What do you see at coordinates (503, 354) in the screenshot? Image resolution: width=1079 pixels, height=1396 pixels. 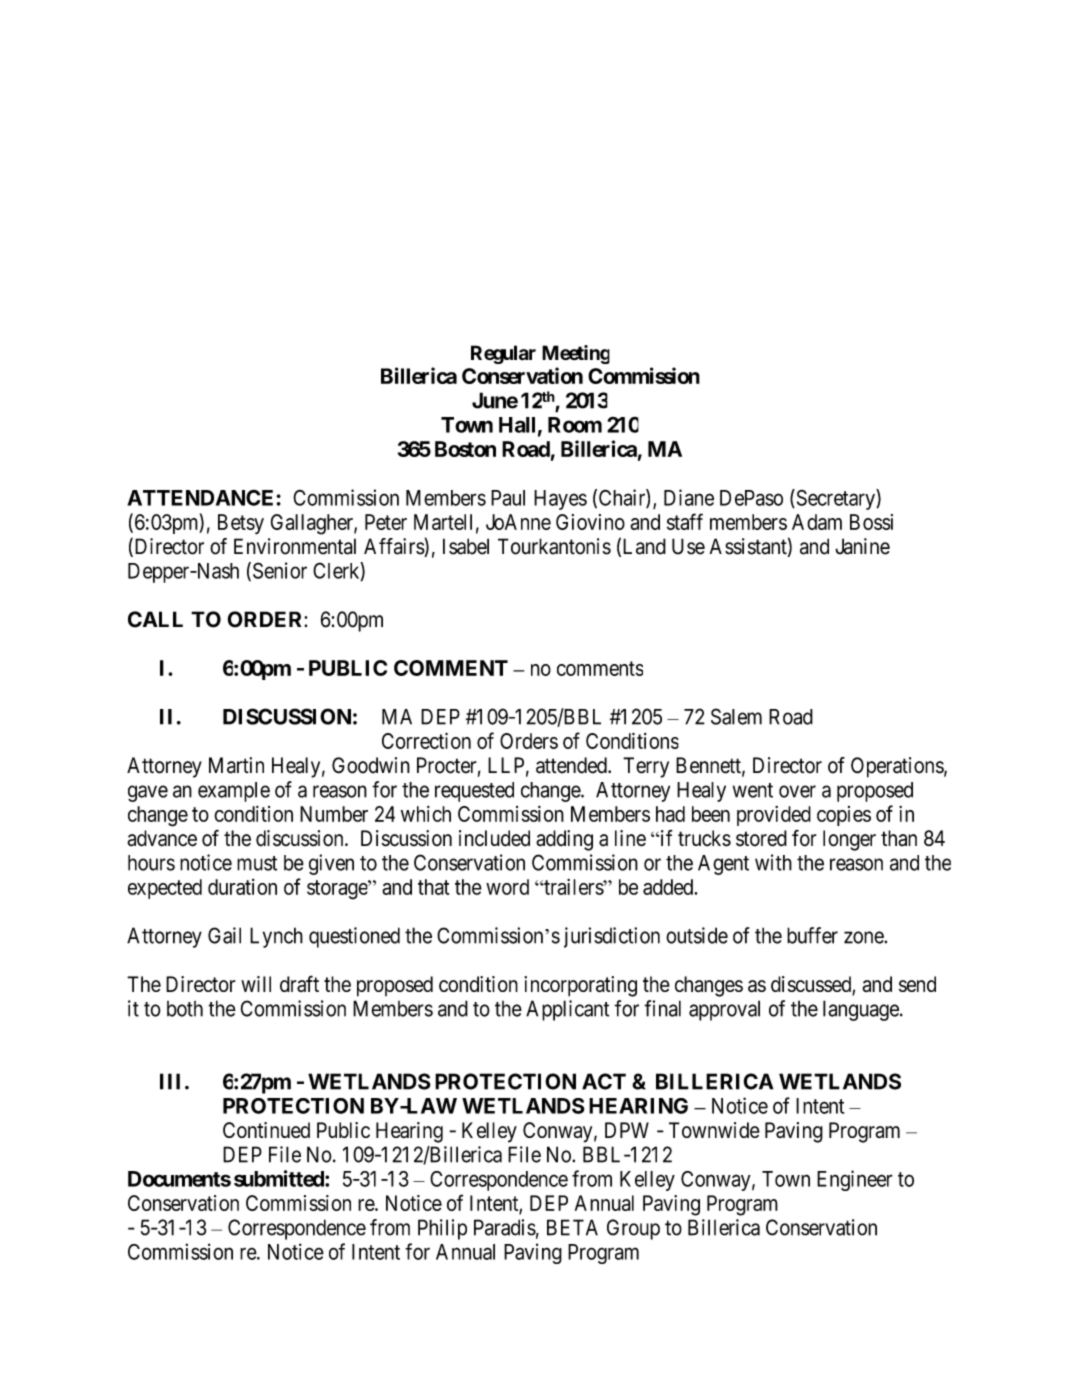 I see `Regular` at bounding box center [503, 354].
